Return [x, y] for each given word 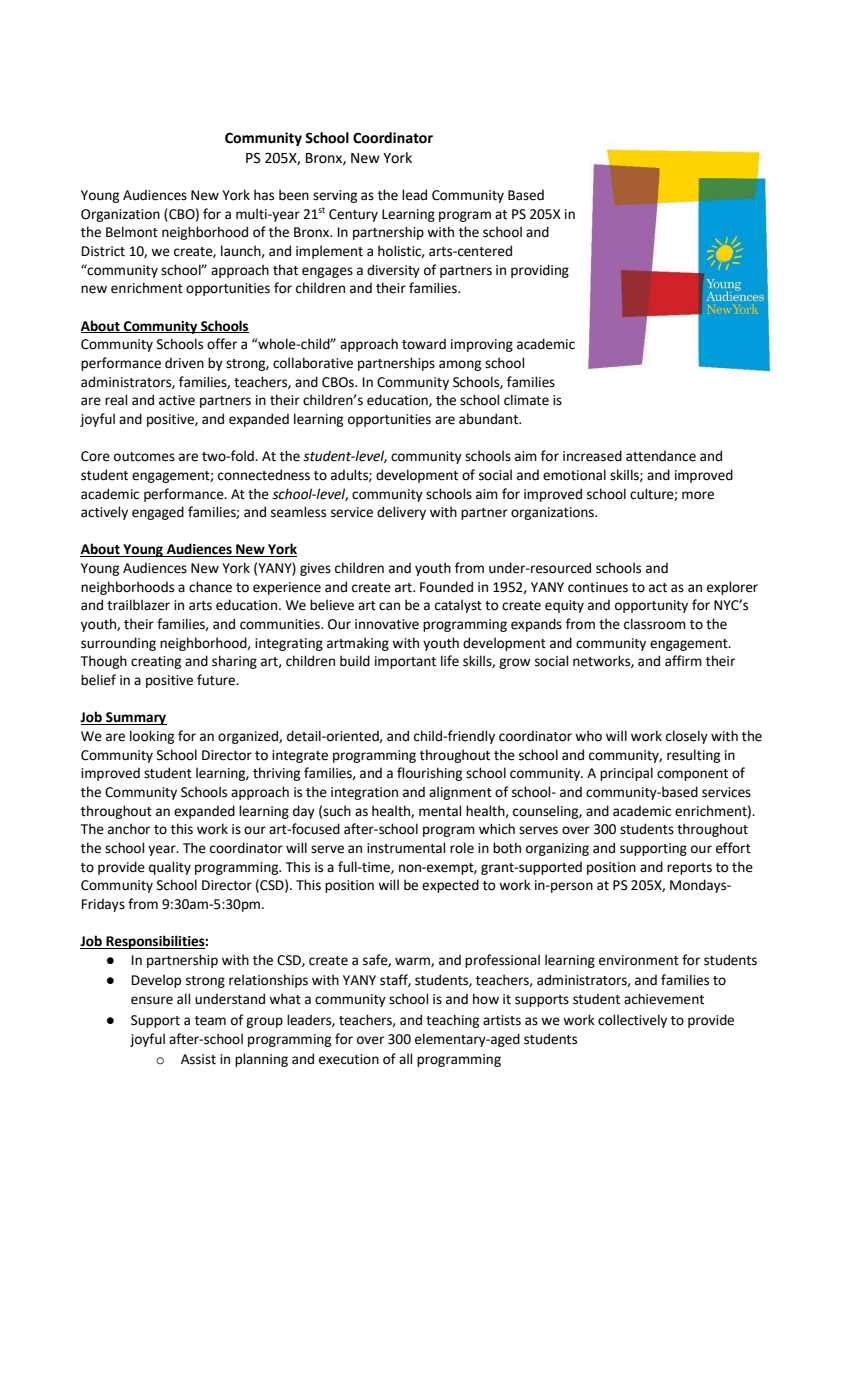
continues [598, 587]
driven [184, 363]
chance [210, 587]
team [210, 1021]
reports [689, 869]
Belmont [132, 232]
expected [450, 886]
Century [353, 215]
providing [540, 271]
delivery [401, 513]
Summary [135, 718]
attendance [661, 456]
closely [687, 737]
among [460, 365]
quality [170, 868]
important [405, 662]
